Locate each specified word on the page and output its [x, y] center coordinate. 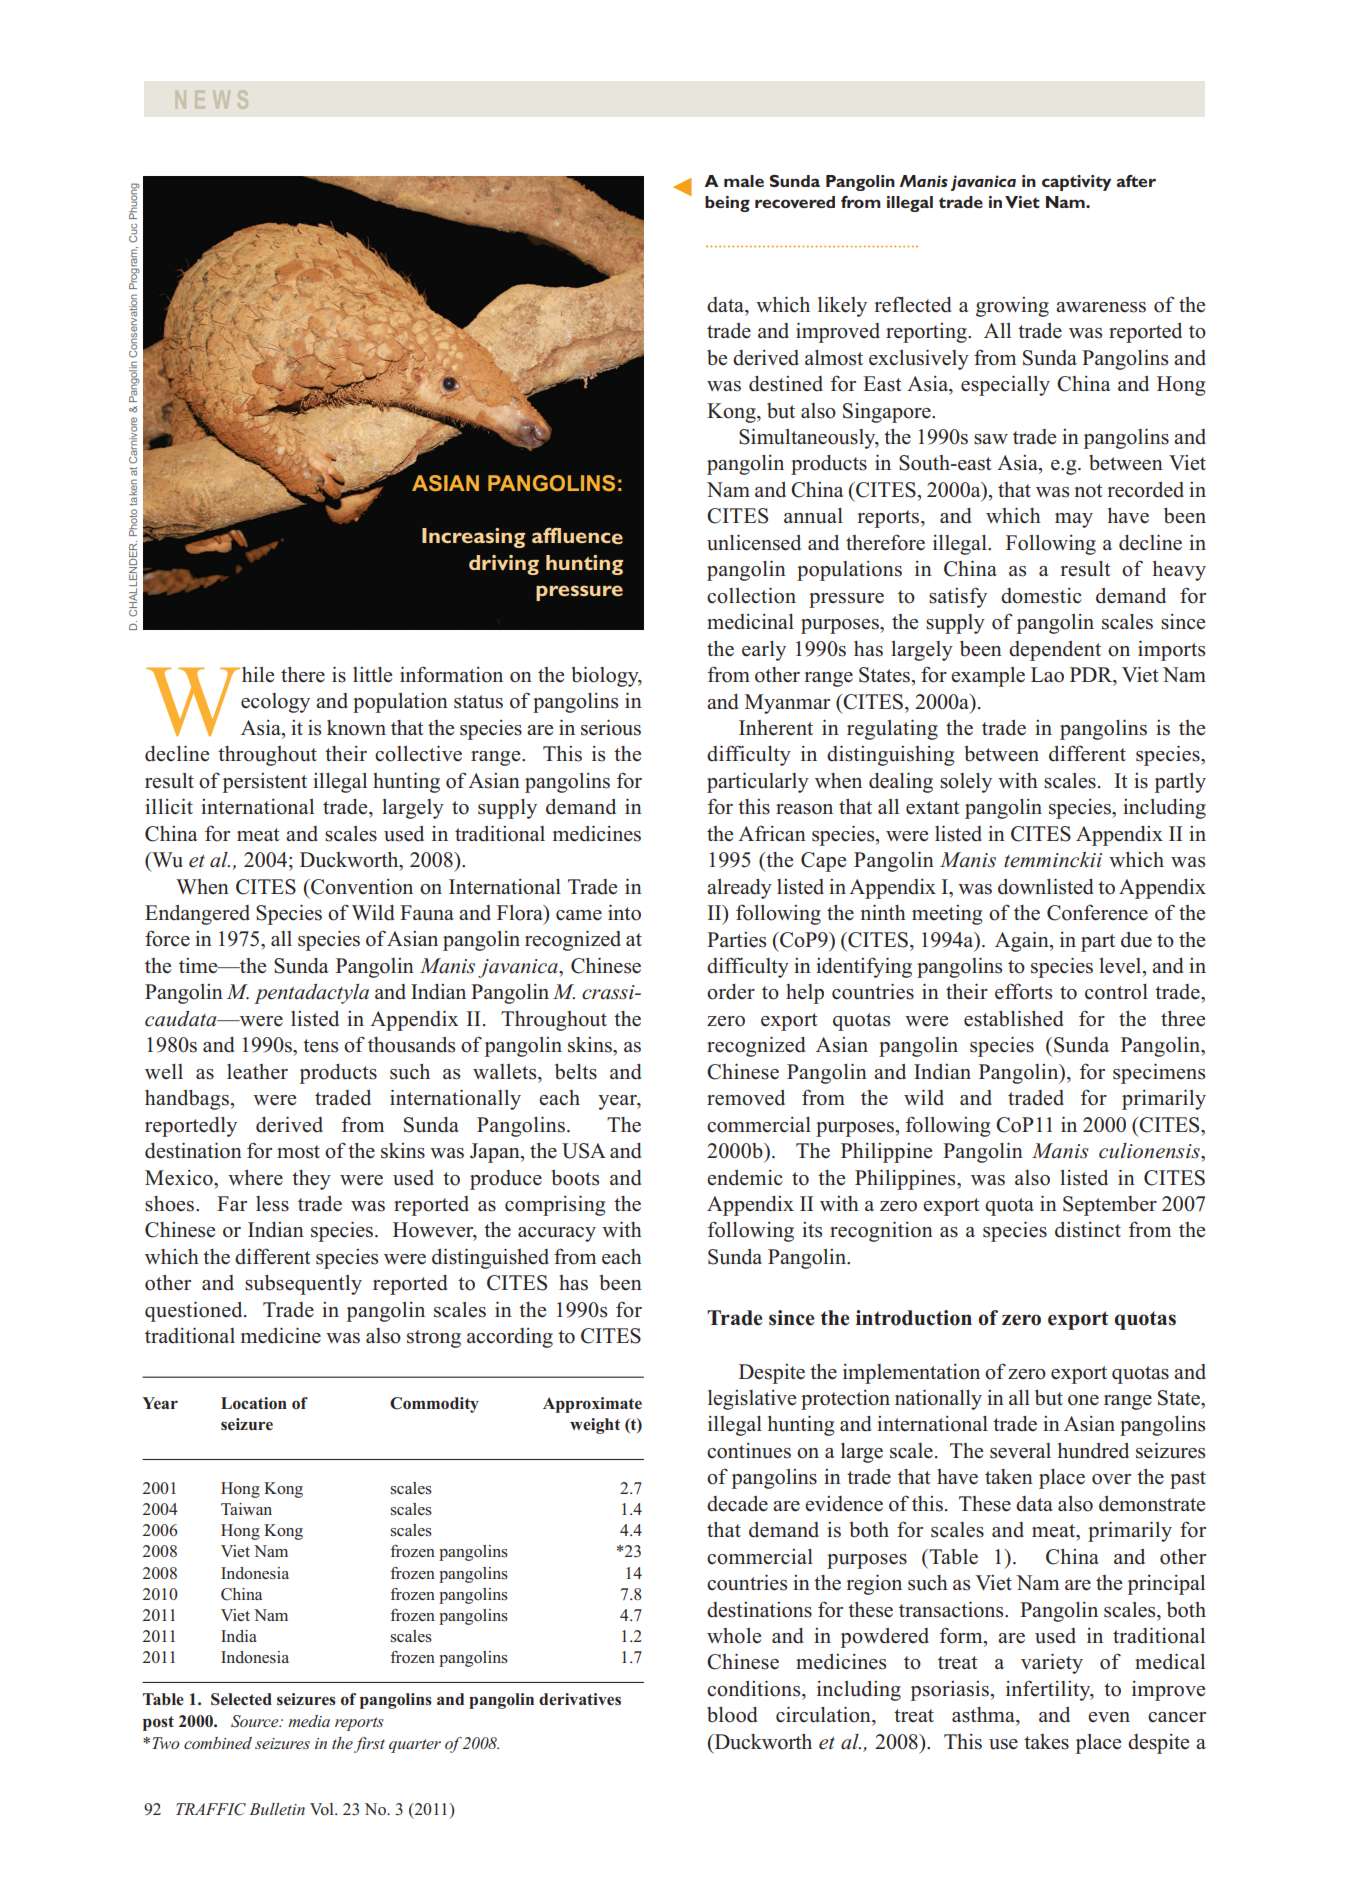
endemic [745, 1178]
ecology [275, 703]
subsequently [303, 1285]
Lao [1047, 675]
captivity [1076, 183]
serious [611, 727]
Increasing [473, 538]
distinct [1088, 1230]
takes [1046, 1742]
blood [732, 1715]
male [744, 181]
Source [256, 1721]
